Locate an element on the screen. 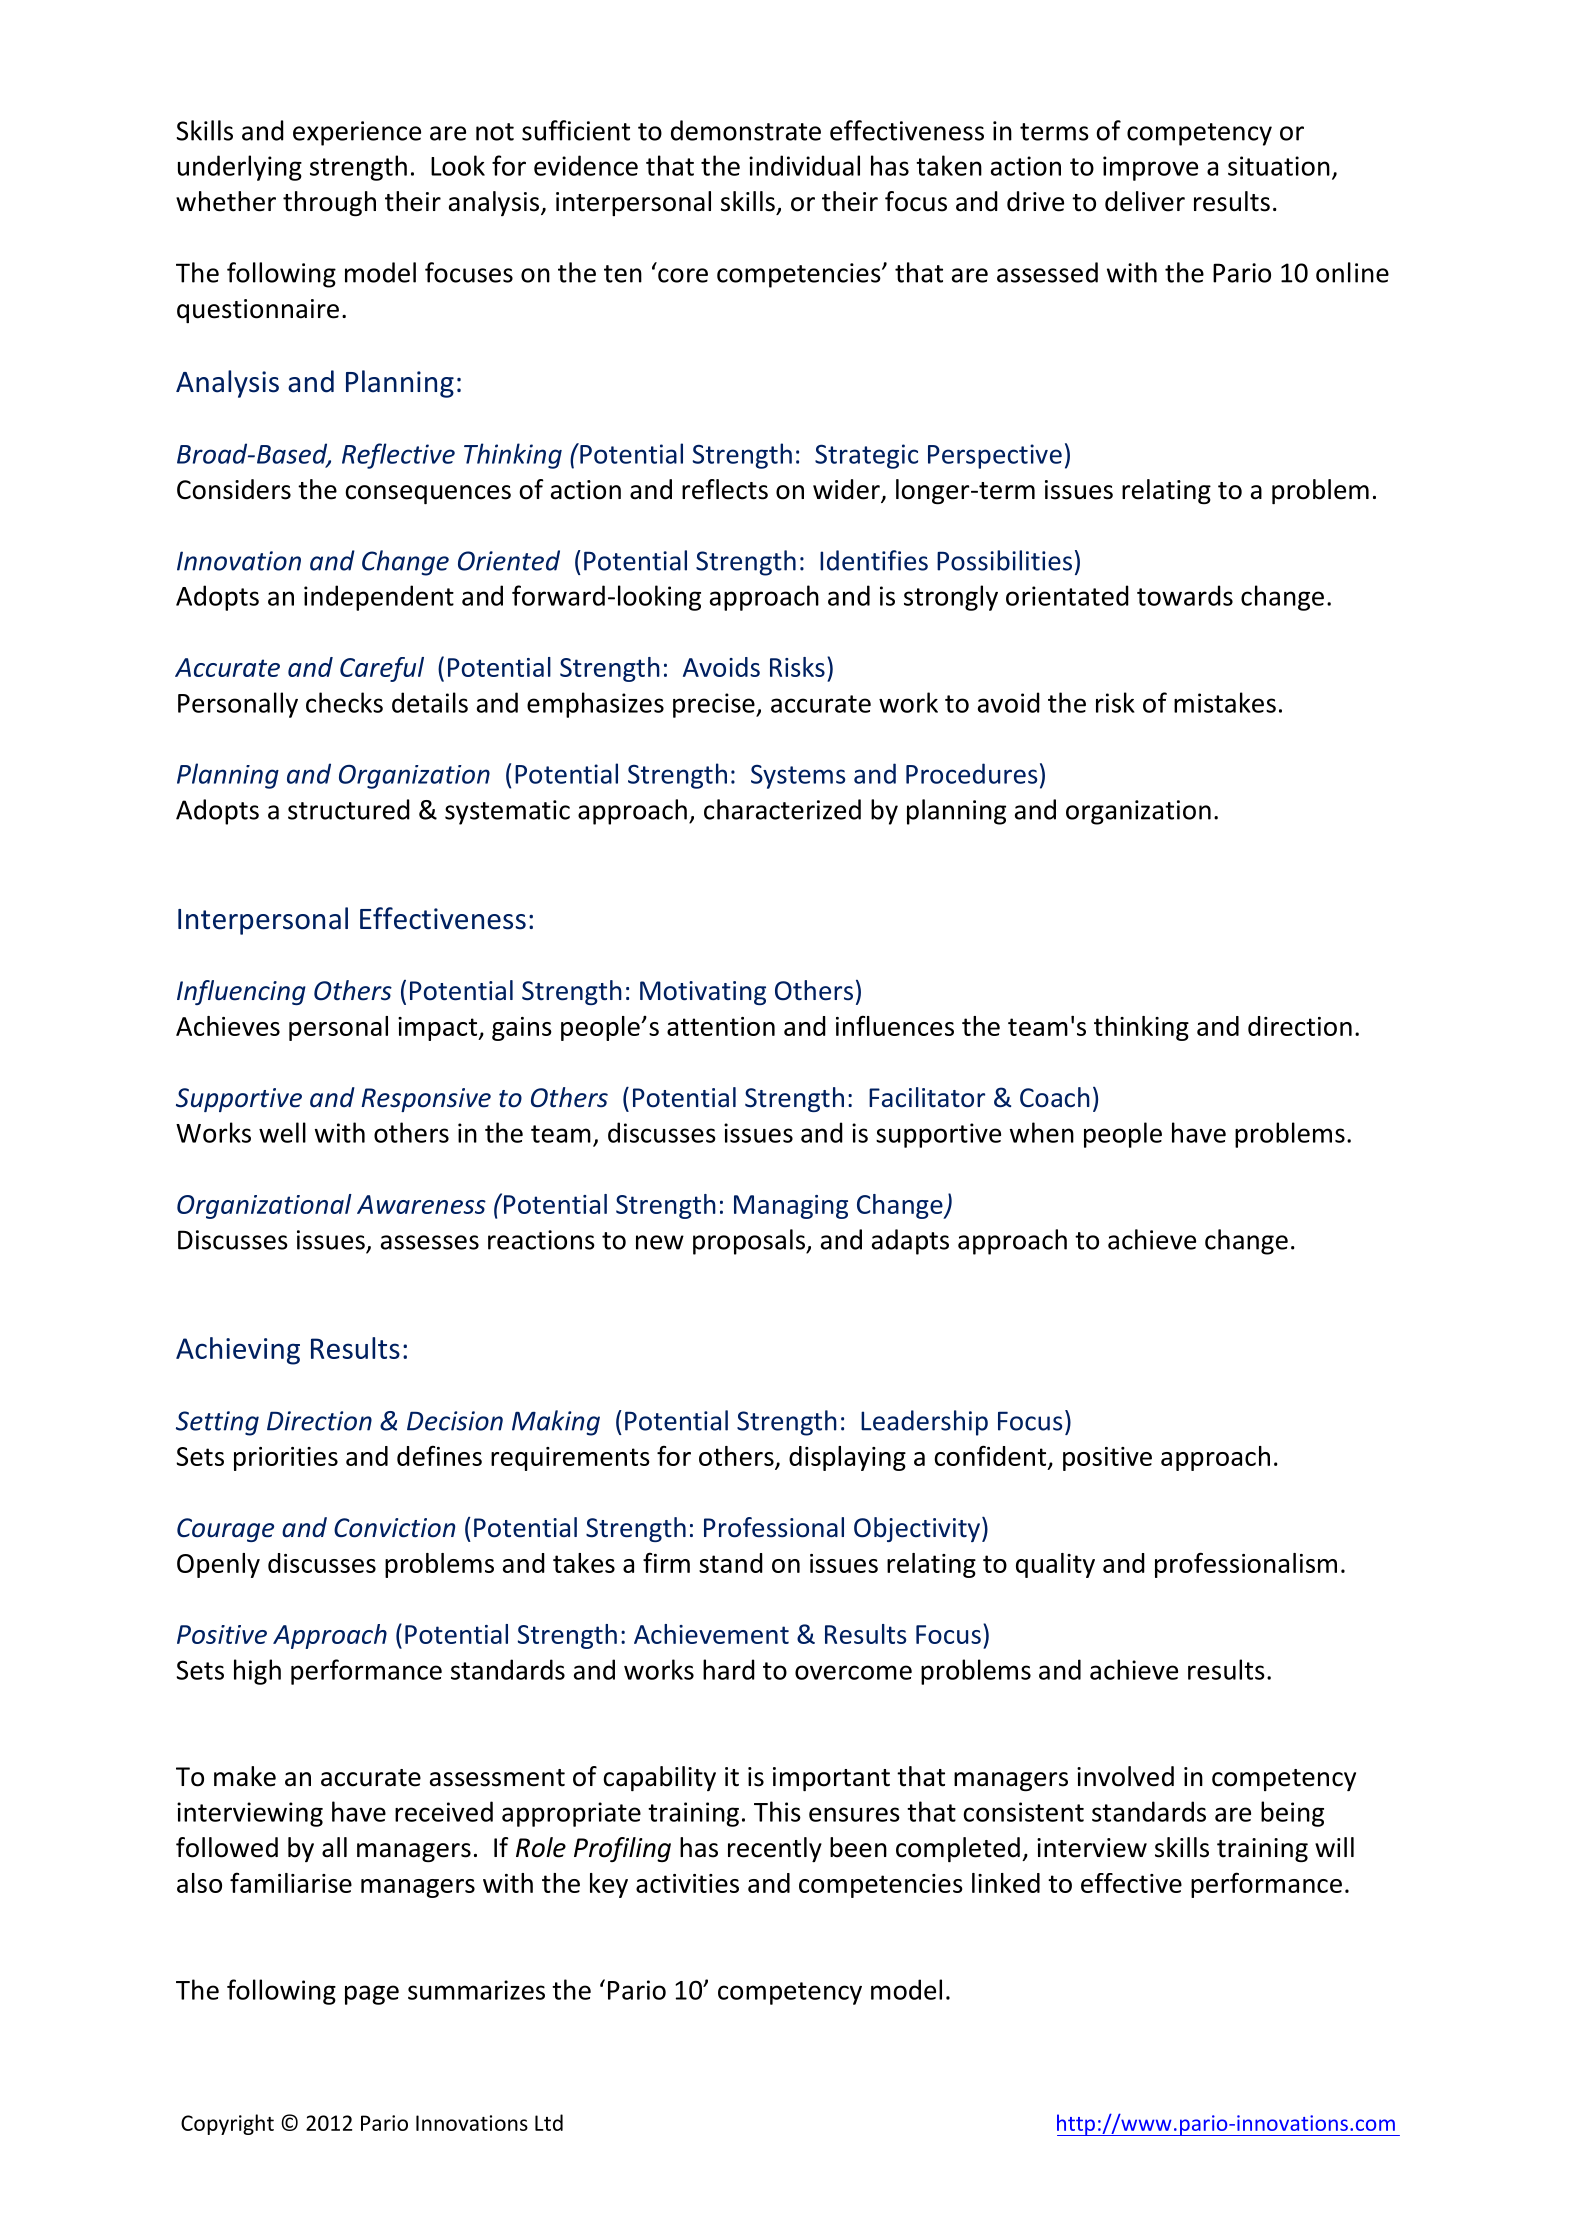  displaying is located at coordinates (847, 1458).
